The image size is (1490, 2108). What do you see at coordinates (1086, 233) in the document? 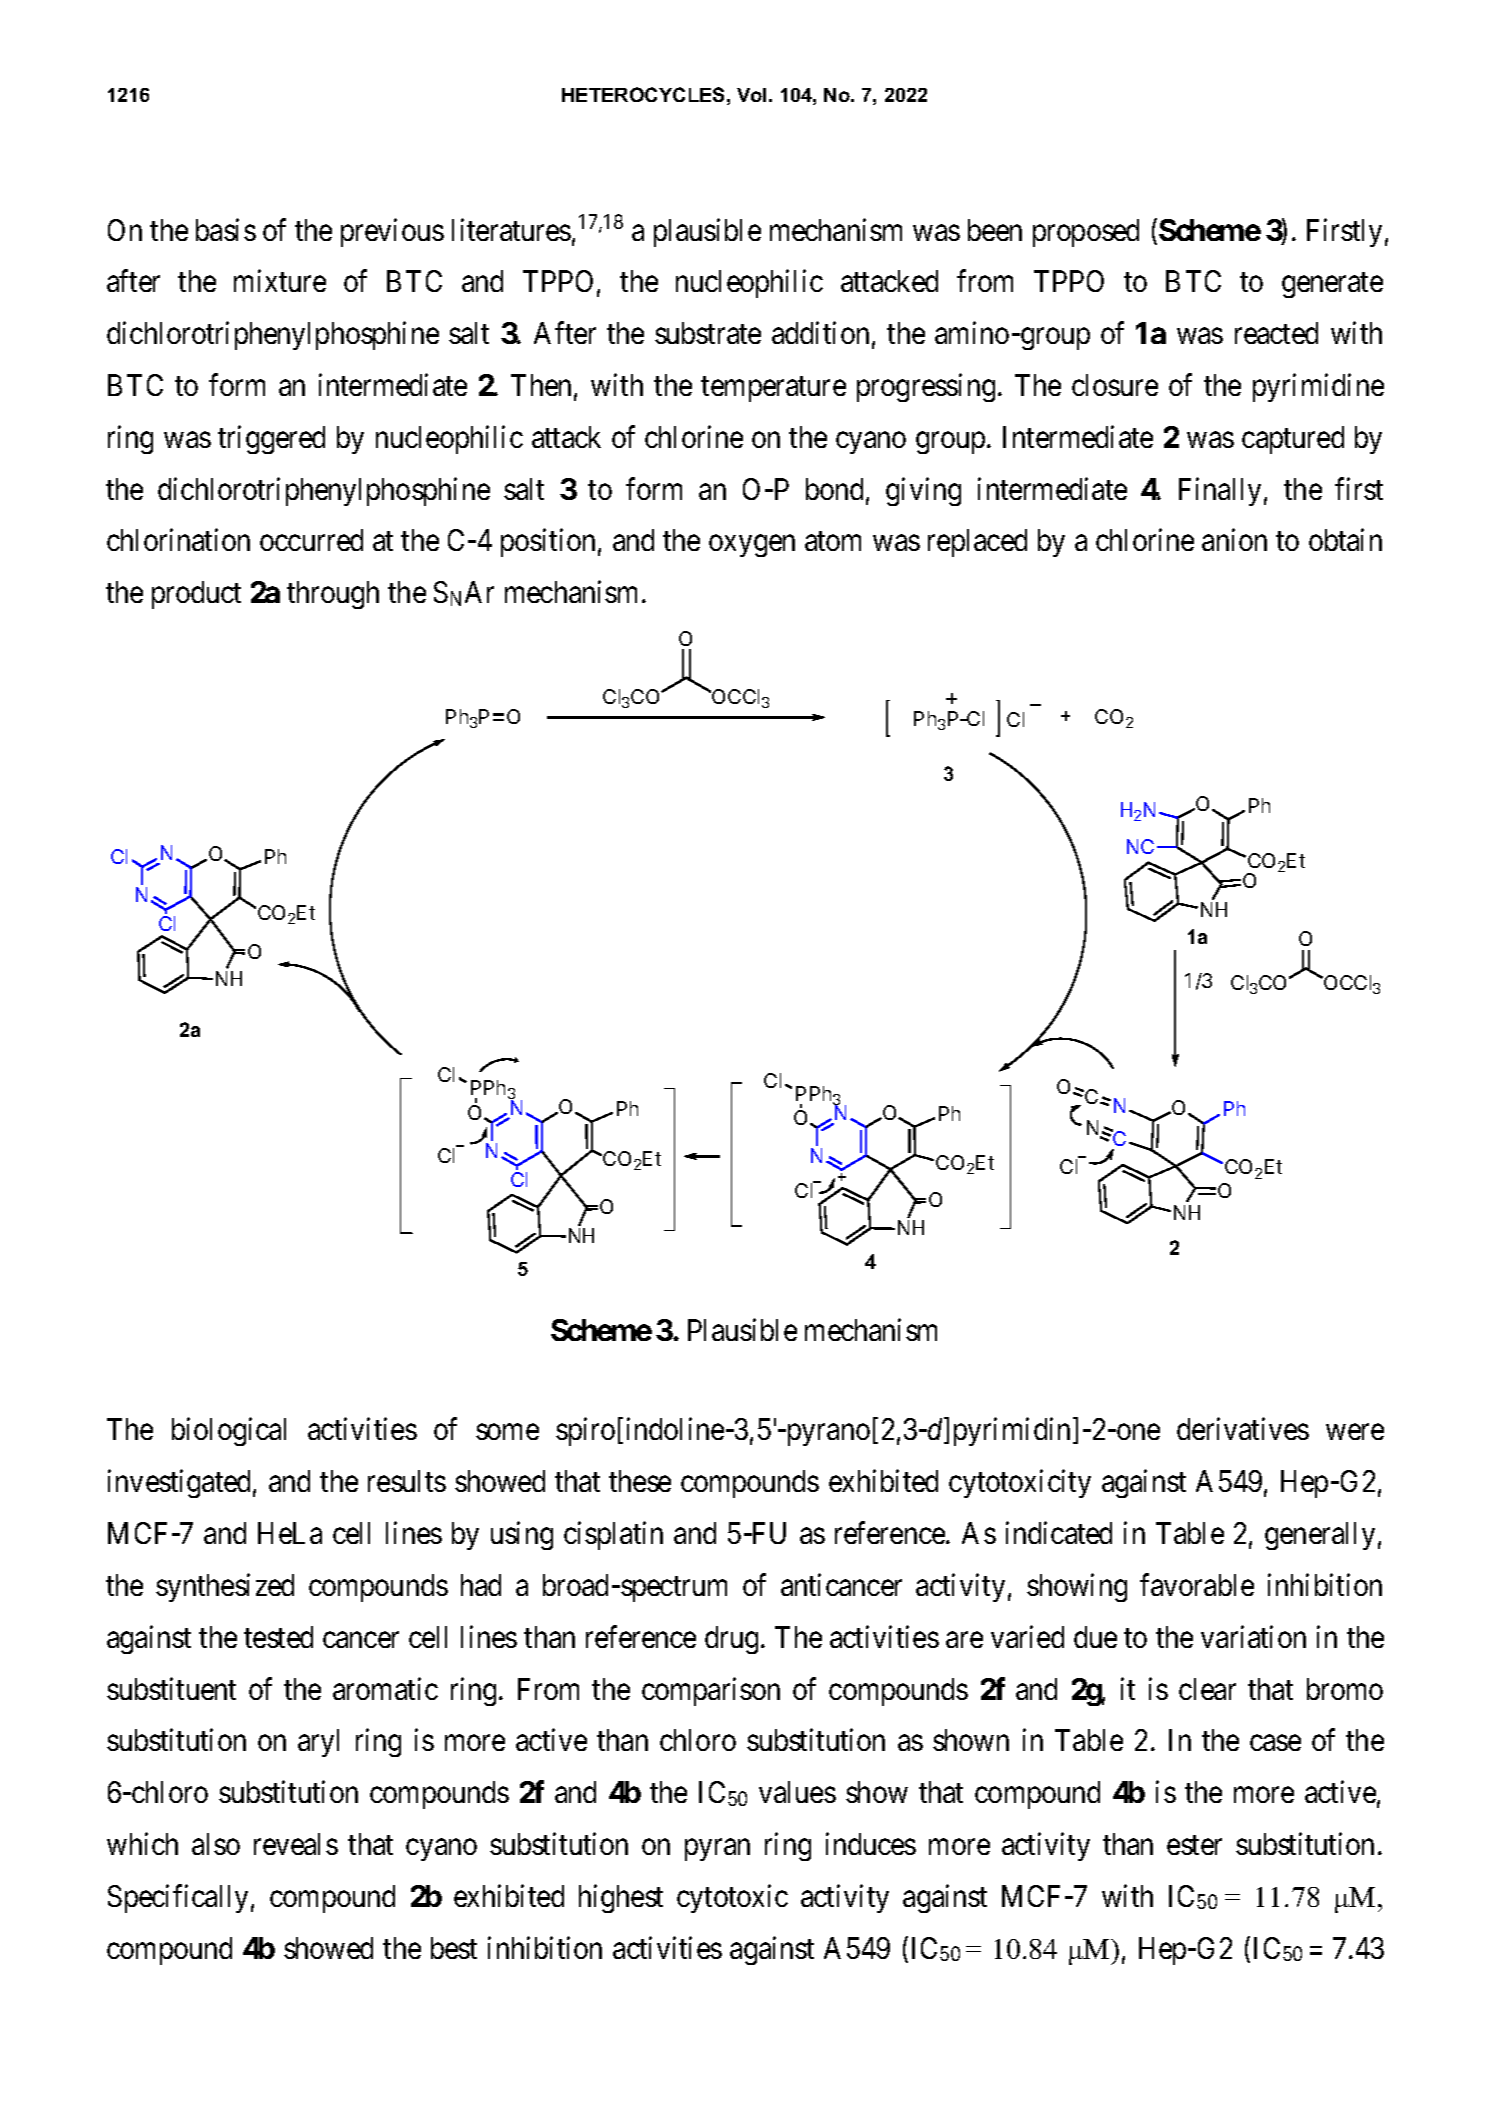
I see `proposed` at bounding box center [1086, 233].
